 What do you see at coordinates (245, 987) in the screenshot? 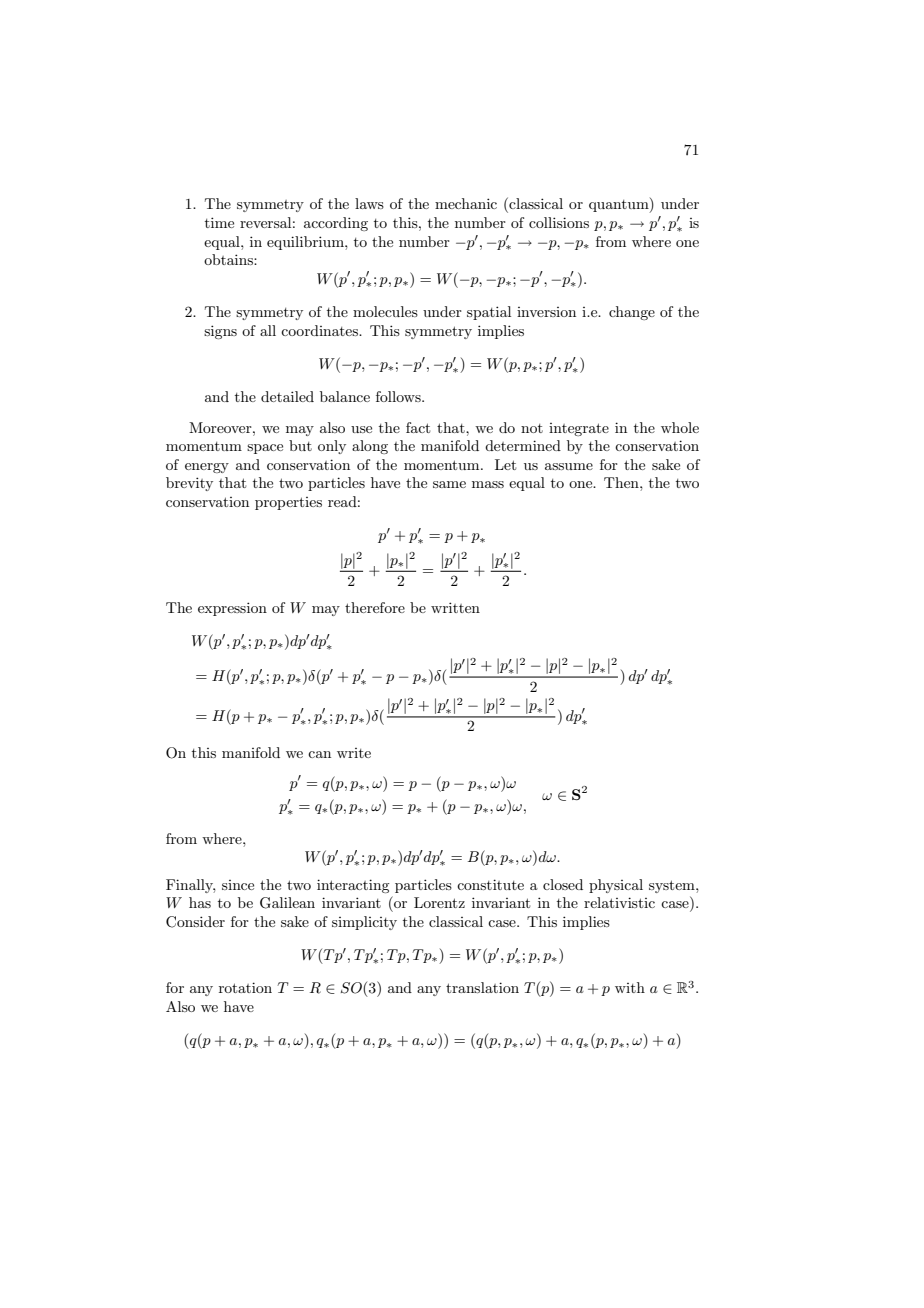
I see `rotation` at bounding box center [245, 987].
